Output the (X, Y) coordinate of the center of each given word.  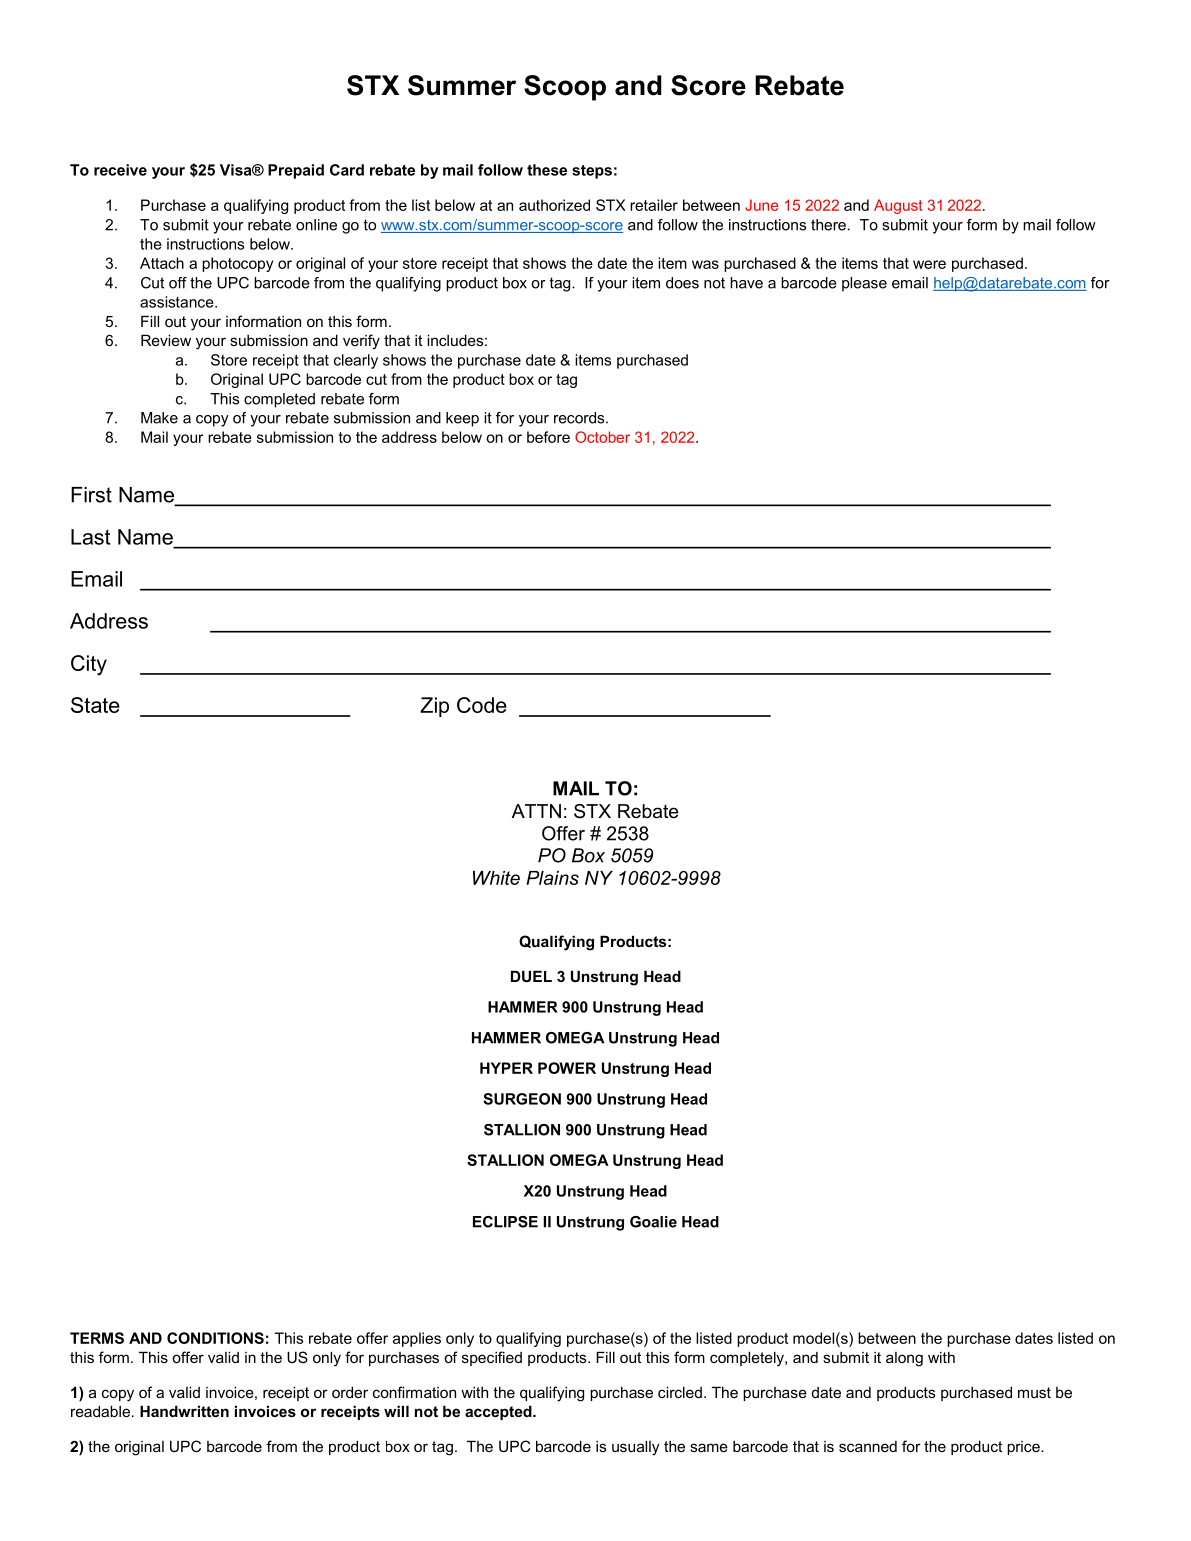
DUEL (531, 976)
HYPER (506, 1068)
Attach (162, 263)
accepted (499, 1412)
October (602, 437)
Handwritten (184, 1411)
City (89, 665)
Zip (434, 707)
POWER (567, 1068)
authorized (554, 205)
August (898, 206)
